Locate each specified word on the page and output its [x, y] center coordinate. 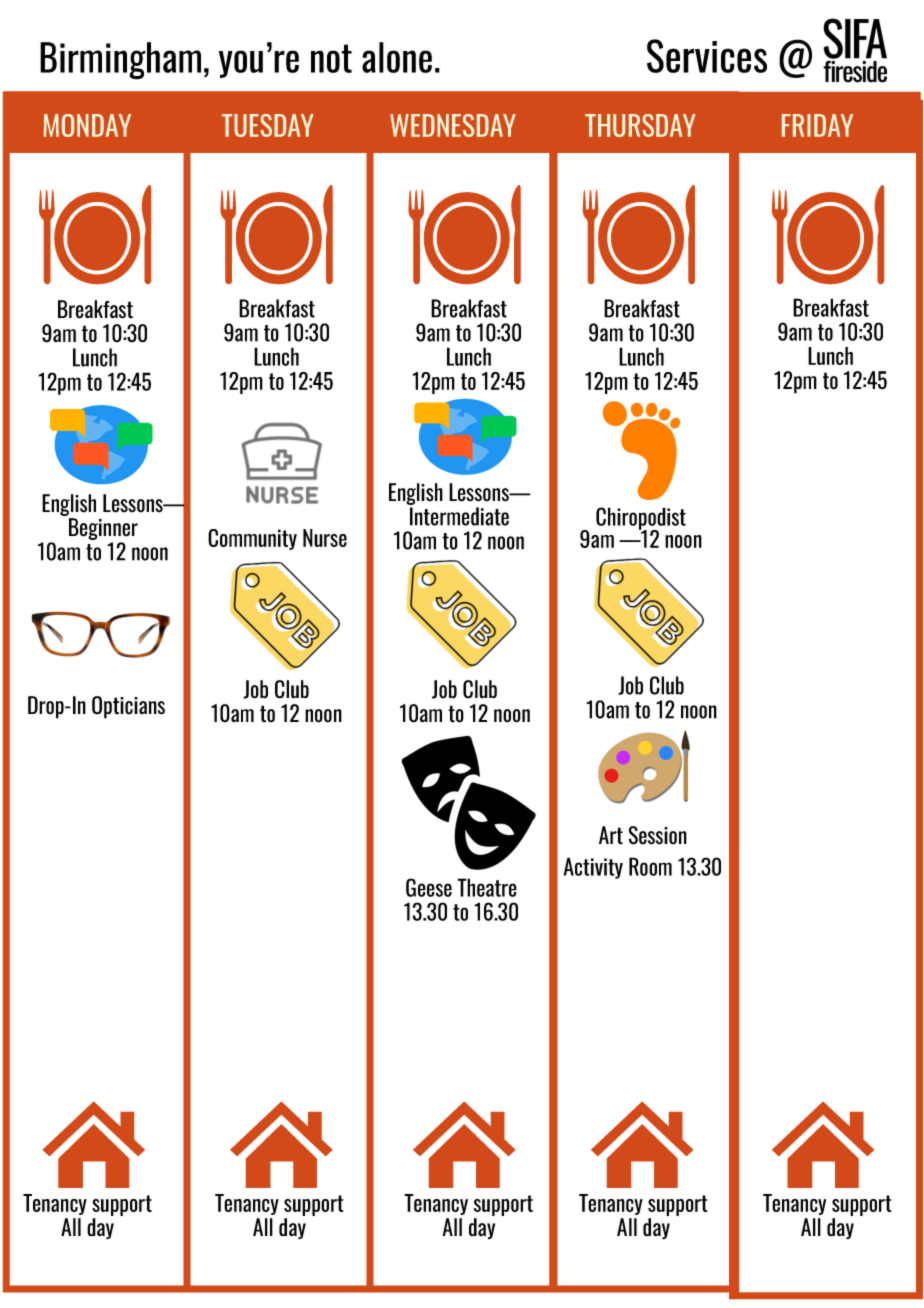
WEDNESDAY [453, 125]
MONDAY [87, 125]
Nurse [325, 538]
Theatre [487, 887]
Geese [429, 887]
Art [611, 835]
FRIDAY [817, 125]
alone [397, 57]
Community [252, 539]
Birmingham [120, 61]
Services [707, 56]
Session [658, 835]
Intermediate [459, 516]
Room [650, 866]
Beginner [103, 529]
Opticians [128, 707]
